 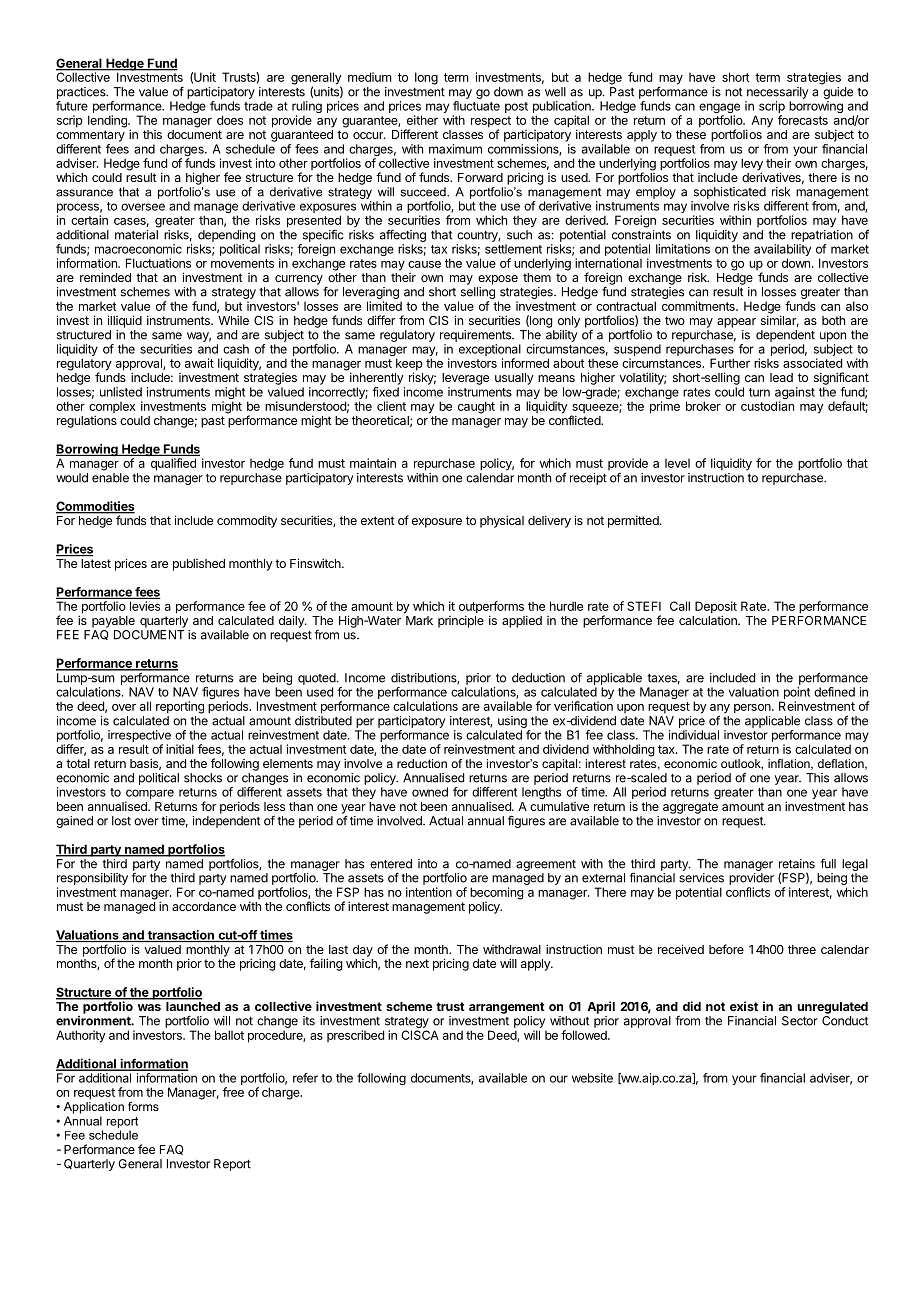 What do you see at coordinates (461, 621) in the screenshot?
I see `principle` at bounding box center [461, 621].
